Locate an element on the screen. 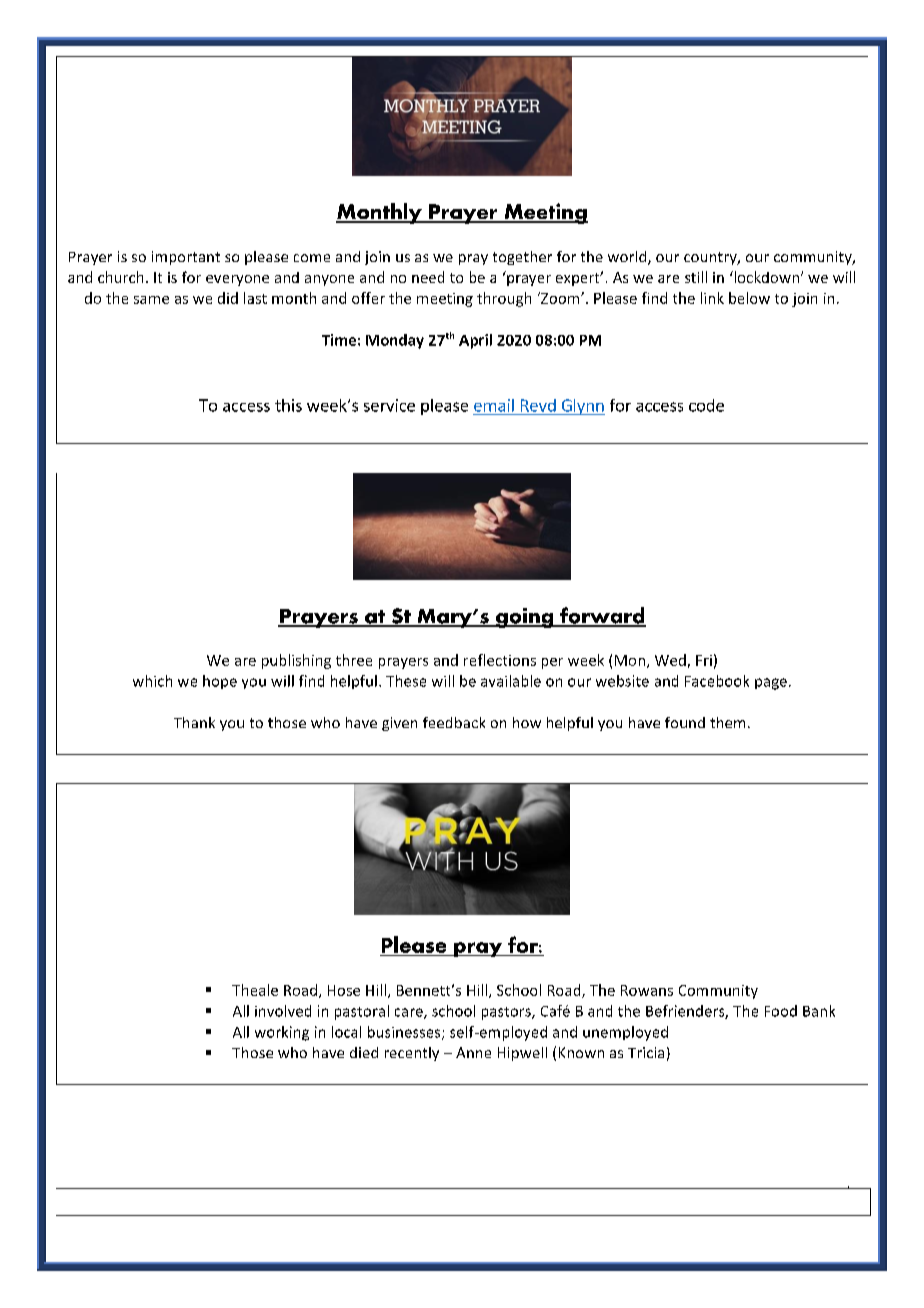  feedback is located at coordinates (454, 722).
